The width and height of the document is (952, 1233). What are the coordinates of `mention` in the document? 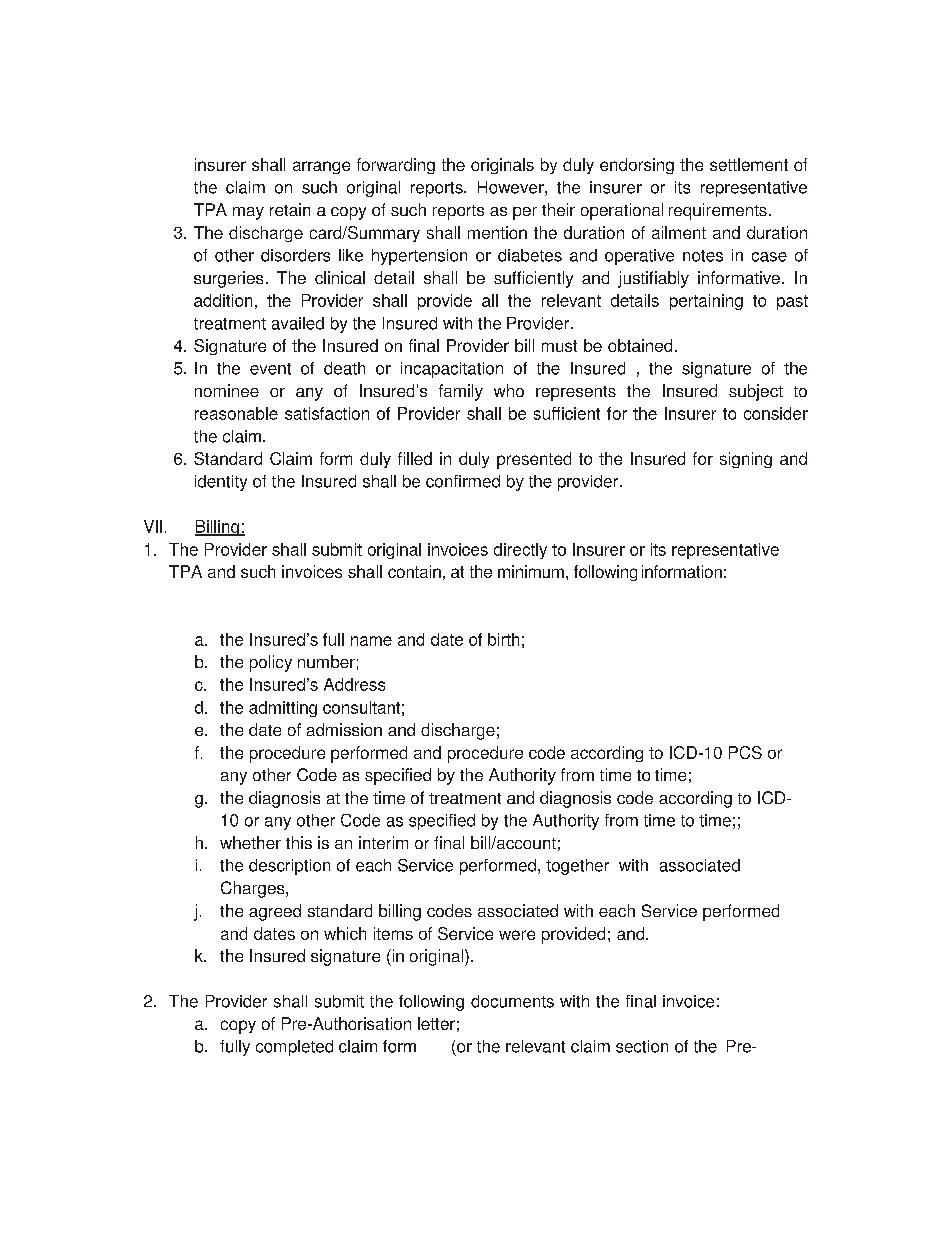 It's located at (497, 232).
